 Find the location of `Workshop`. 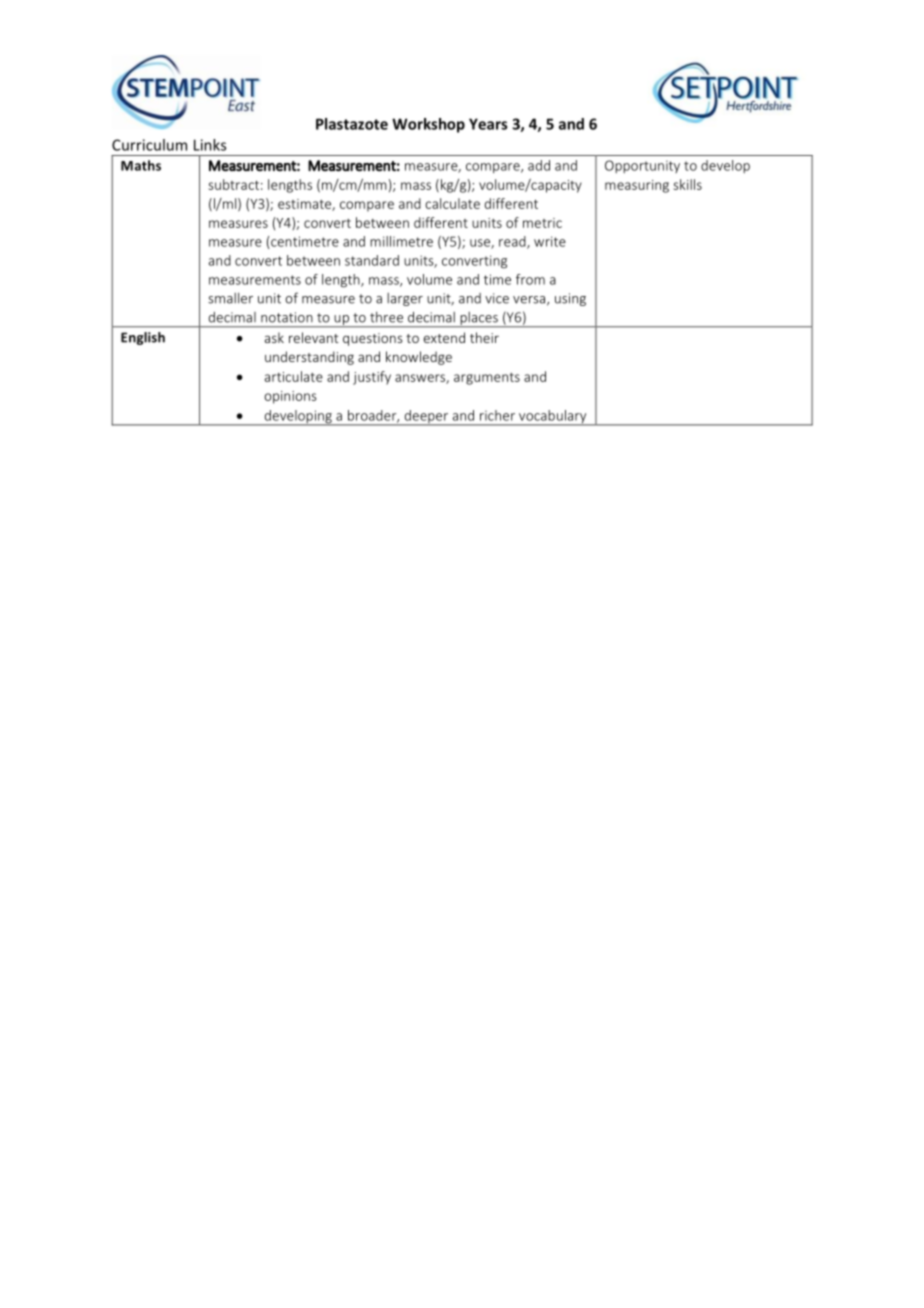

Workshop is located at coordinates (428, 125).
